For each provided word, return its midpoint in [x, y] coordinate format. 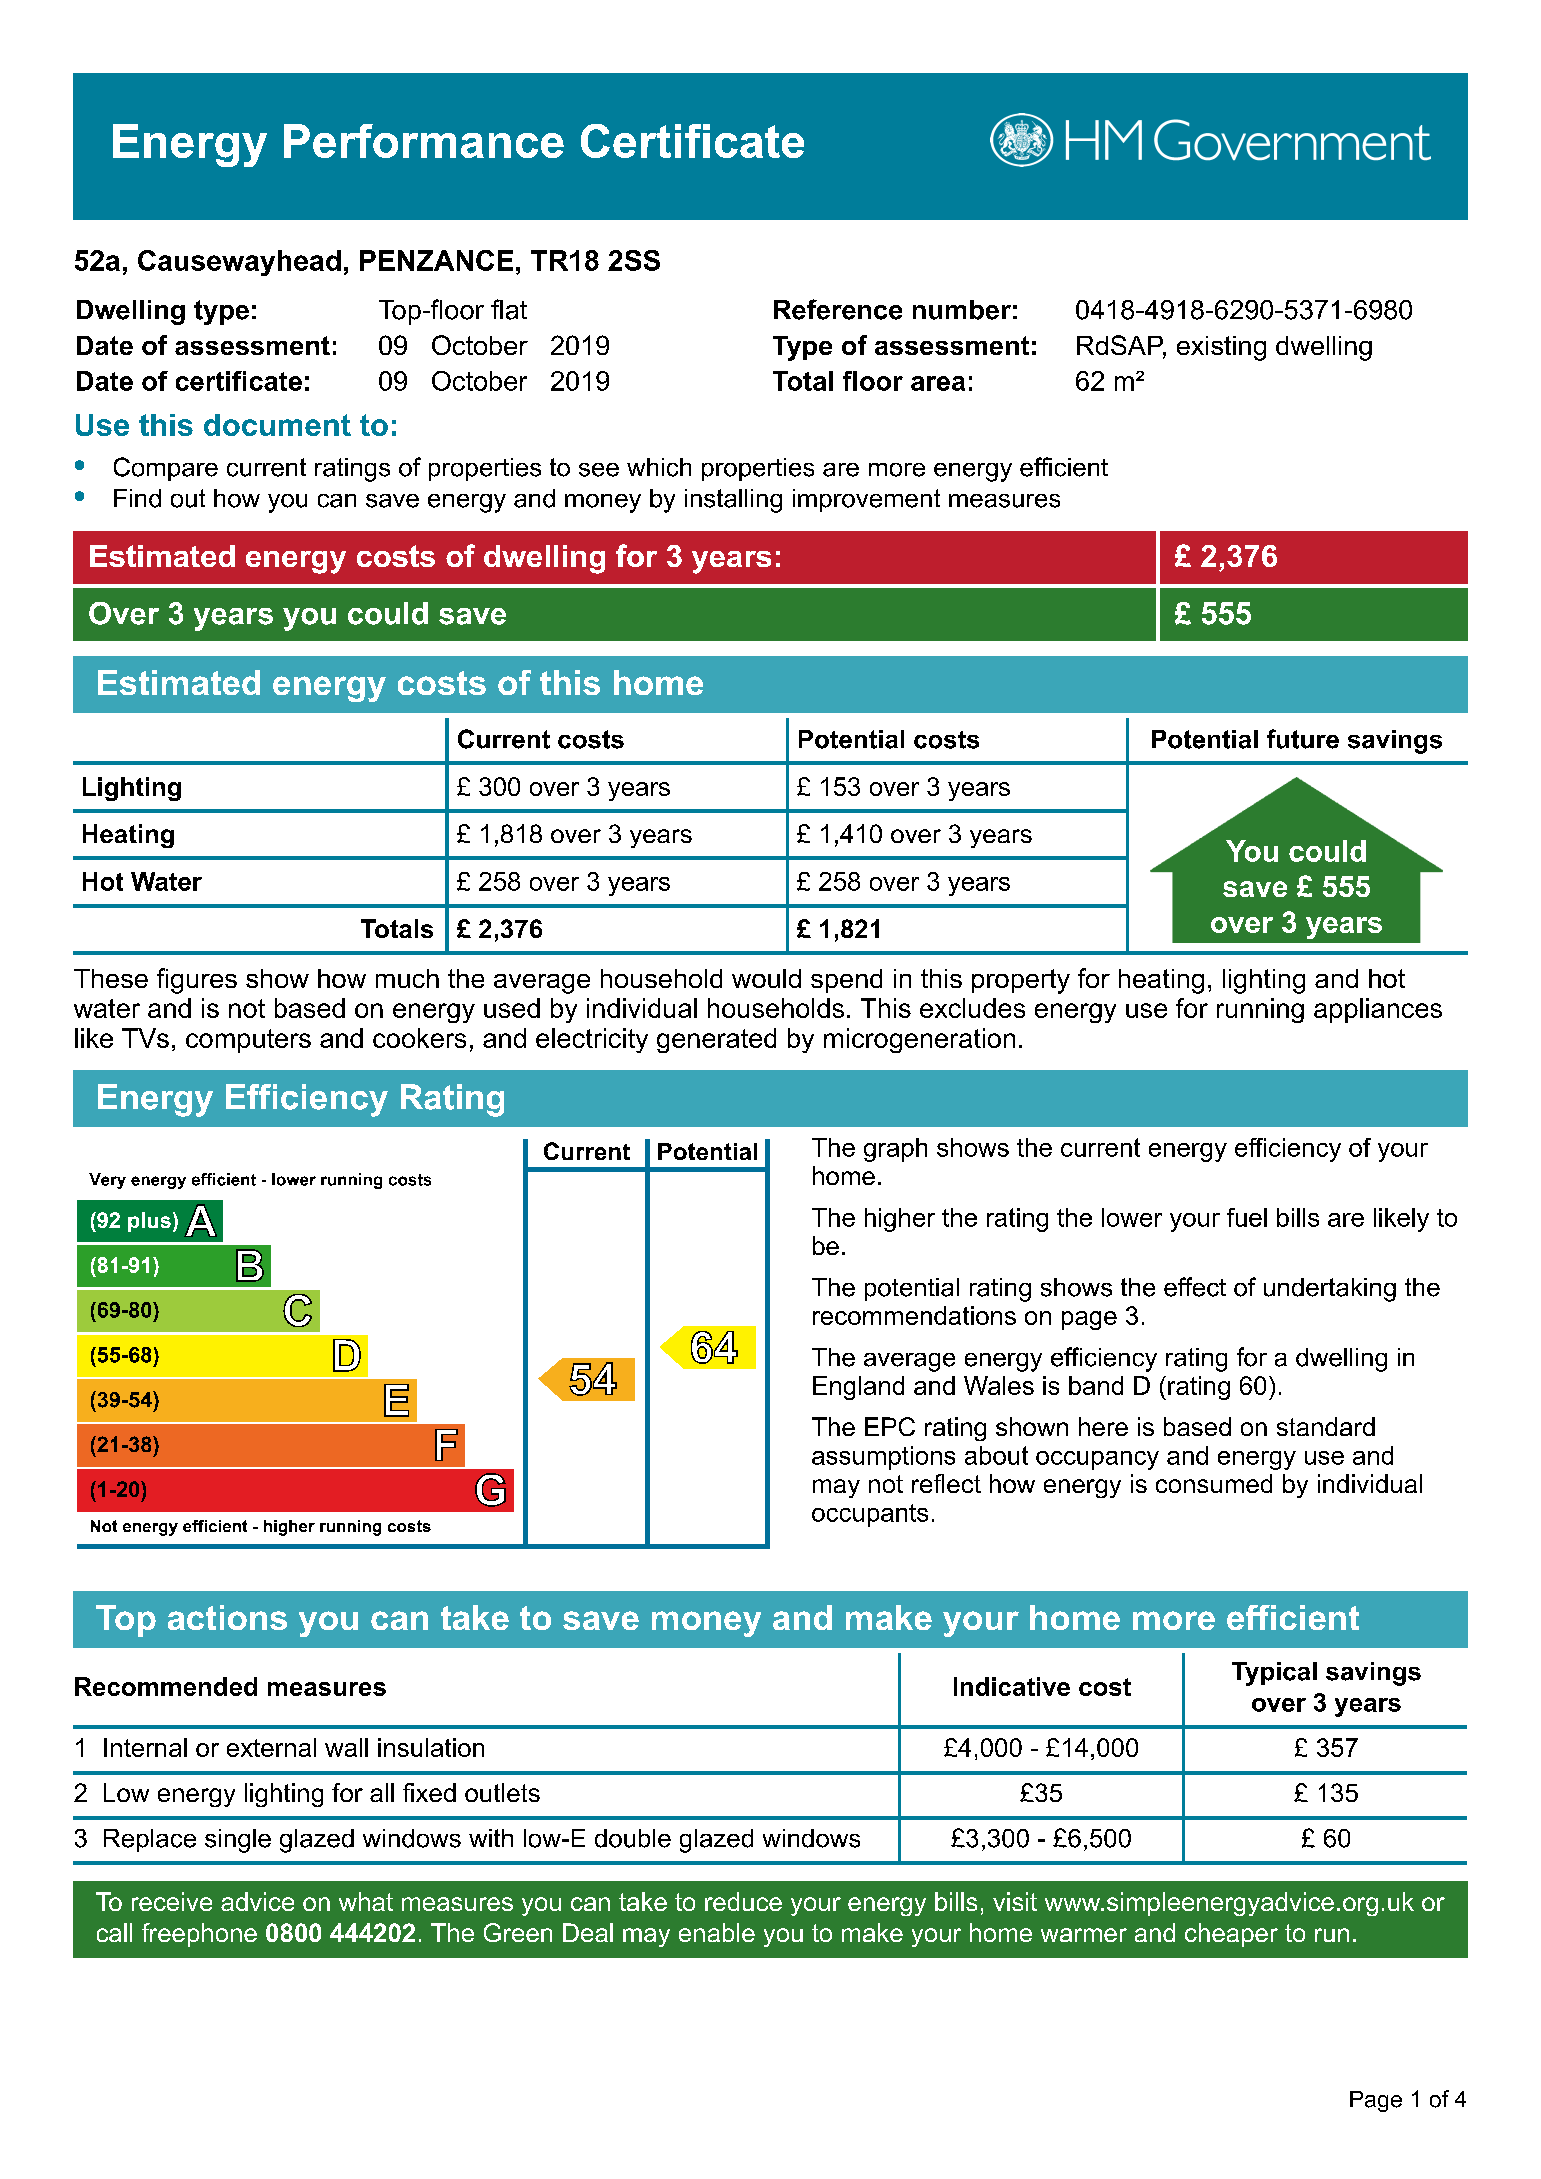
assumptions [883, 1458]
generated [716, 1040]
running [1260, 1010]
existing [1221, 348]
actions [227, 1617]
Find [137, 498]
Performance [424, 141]
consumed [1214, 1483]
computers [248, 1041]
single [238, 1841]
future [1303, 739]
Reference [838, 309]
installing [733, 501]
